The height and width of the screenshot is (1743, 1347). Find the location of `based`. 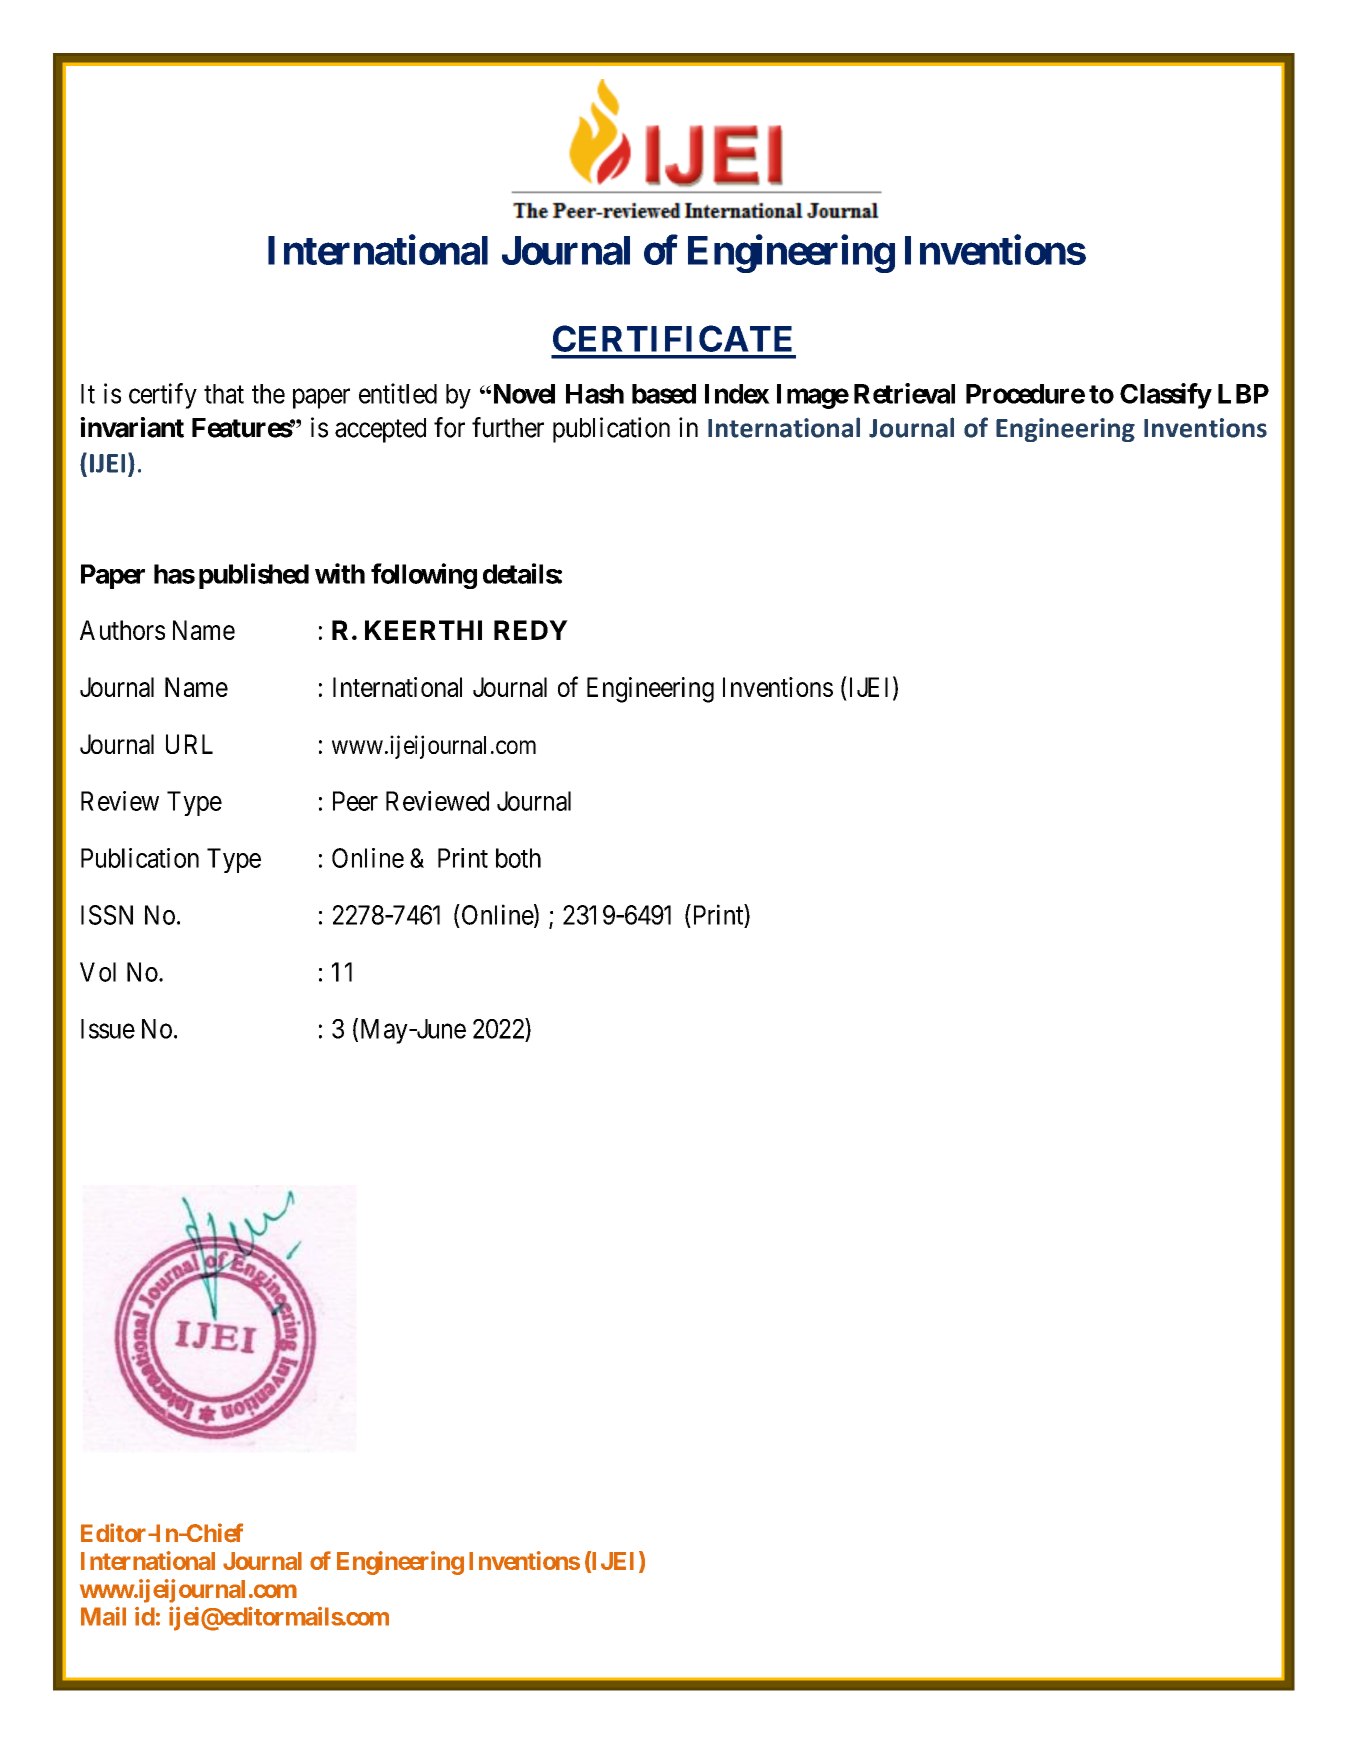

based is located at coordinates (664, 394).
